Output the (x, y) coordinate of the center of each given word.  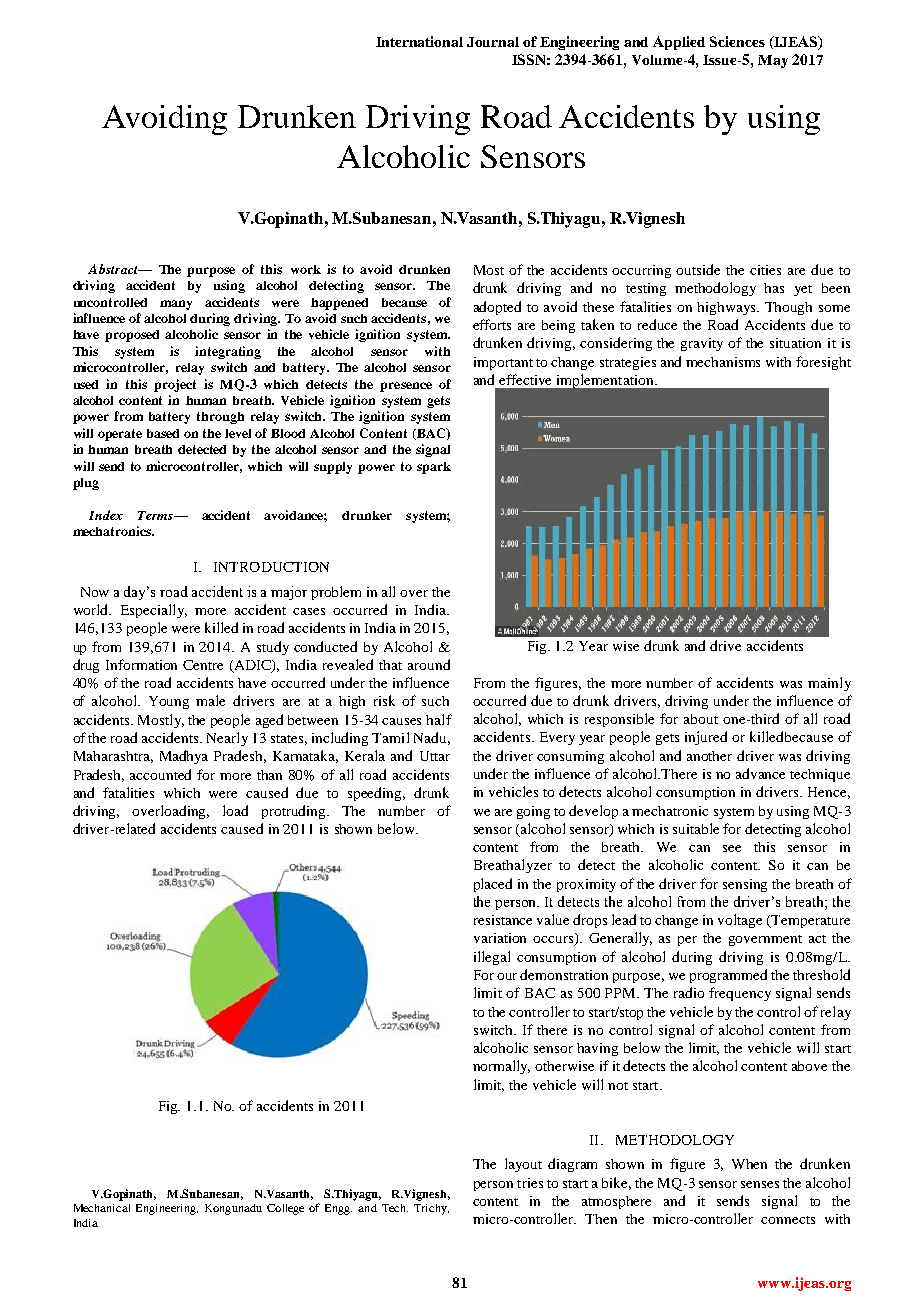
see (732, 848)
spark (434, 468)
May (773, 61)
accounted (160, 774)
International (419, 41)
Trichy (431, 1209)
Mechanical (102, 1208)
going (533, 812)
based (163, 433)
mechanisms (723, 362)
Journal (493, 42)
